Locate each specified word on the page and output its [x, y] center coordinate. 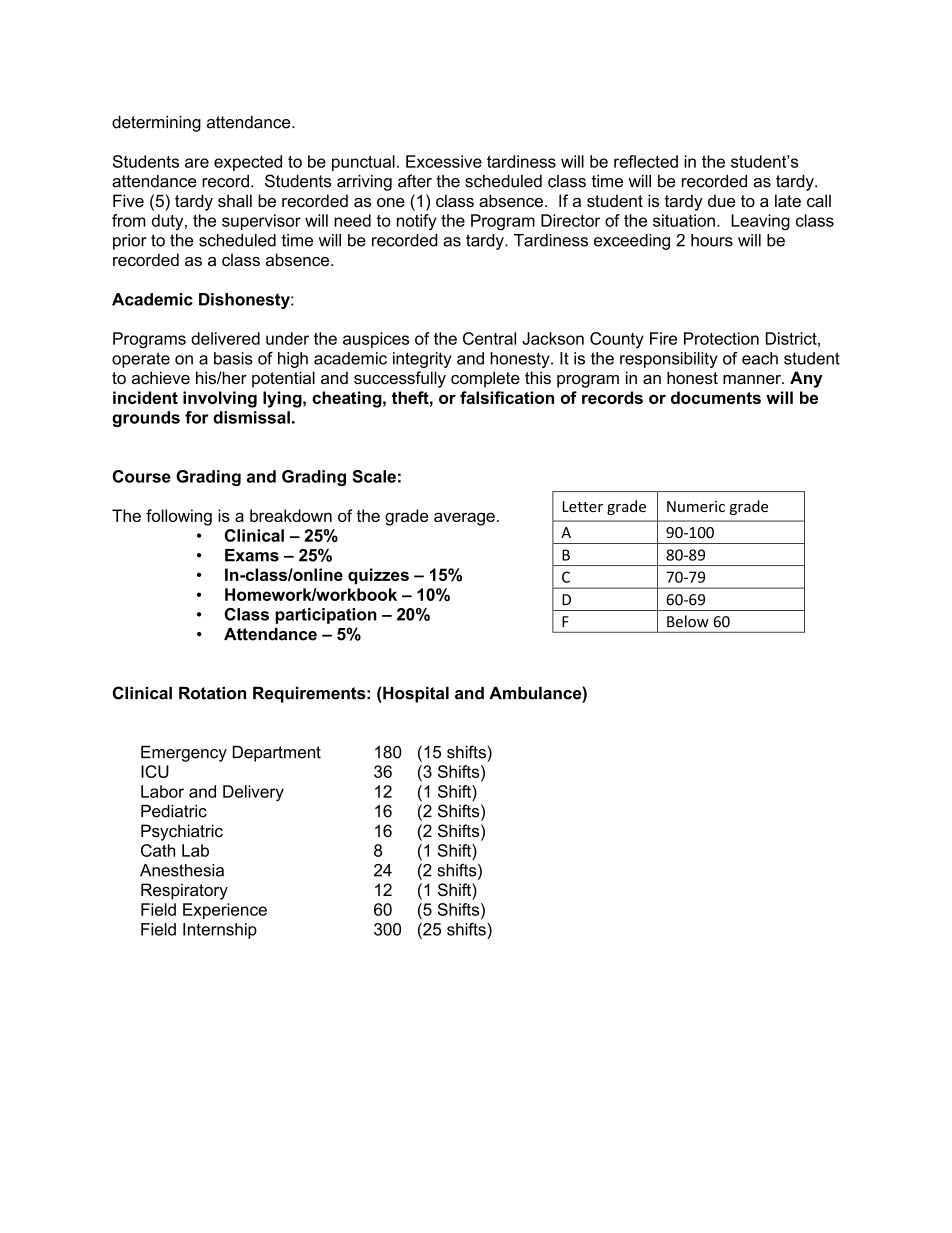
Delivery [253, 793]
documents [716, 397]
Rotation [212, 693]
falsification [507, 397]
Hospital [415, 695]
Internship [220, 931]
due [721, 200]
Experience [225, 911]
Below [688, 621]
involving [220, 399]
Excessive [444, 161]
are [197, 163]
